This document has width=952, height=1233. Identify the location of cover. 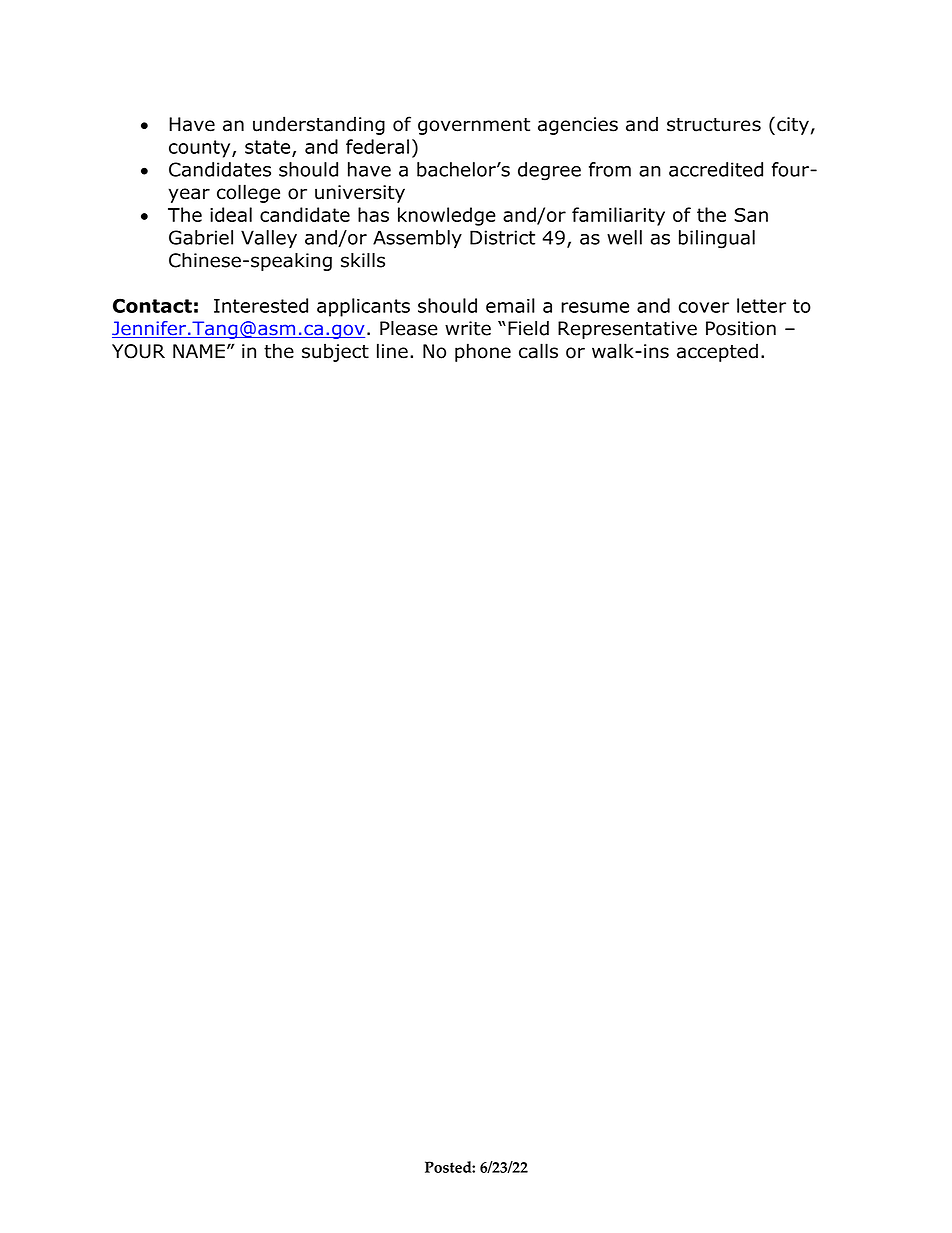
(704, 307).
